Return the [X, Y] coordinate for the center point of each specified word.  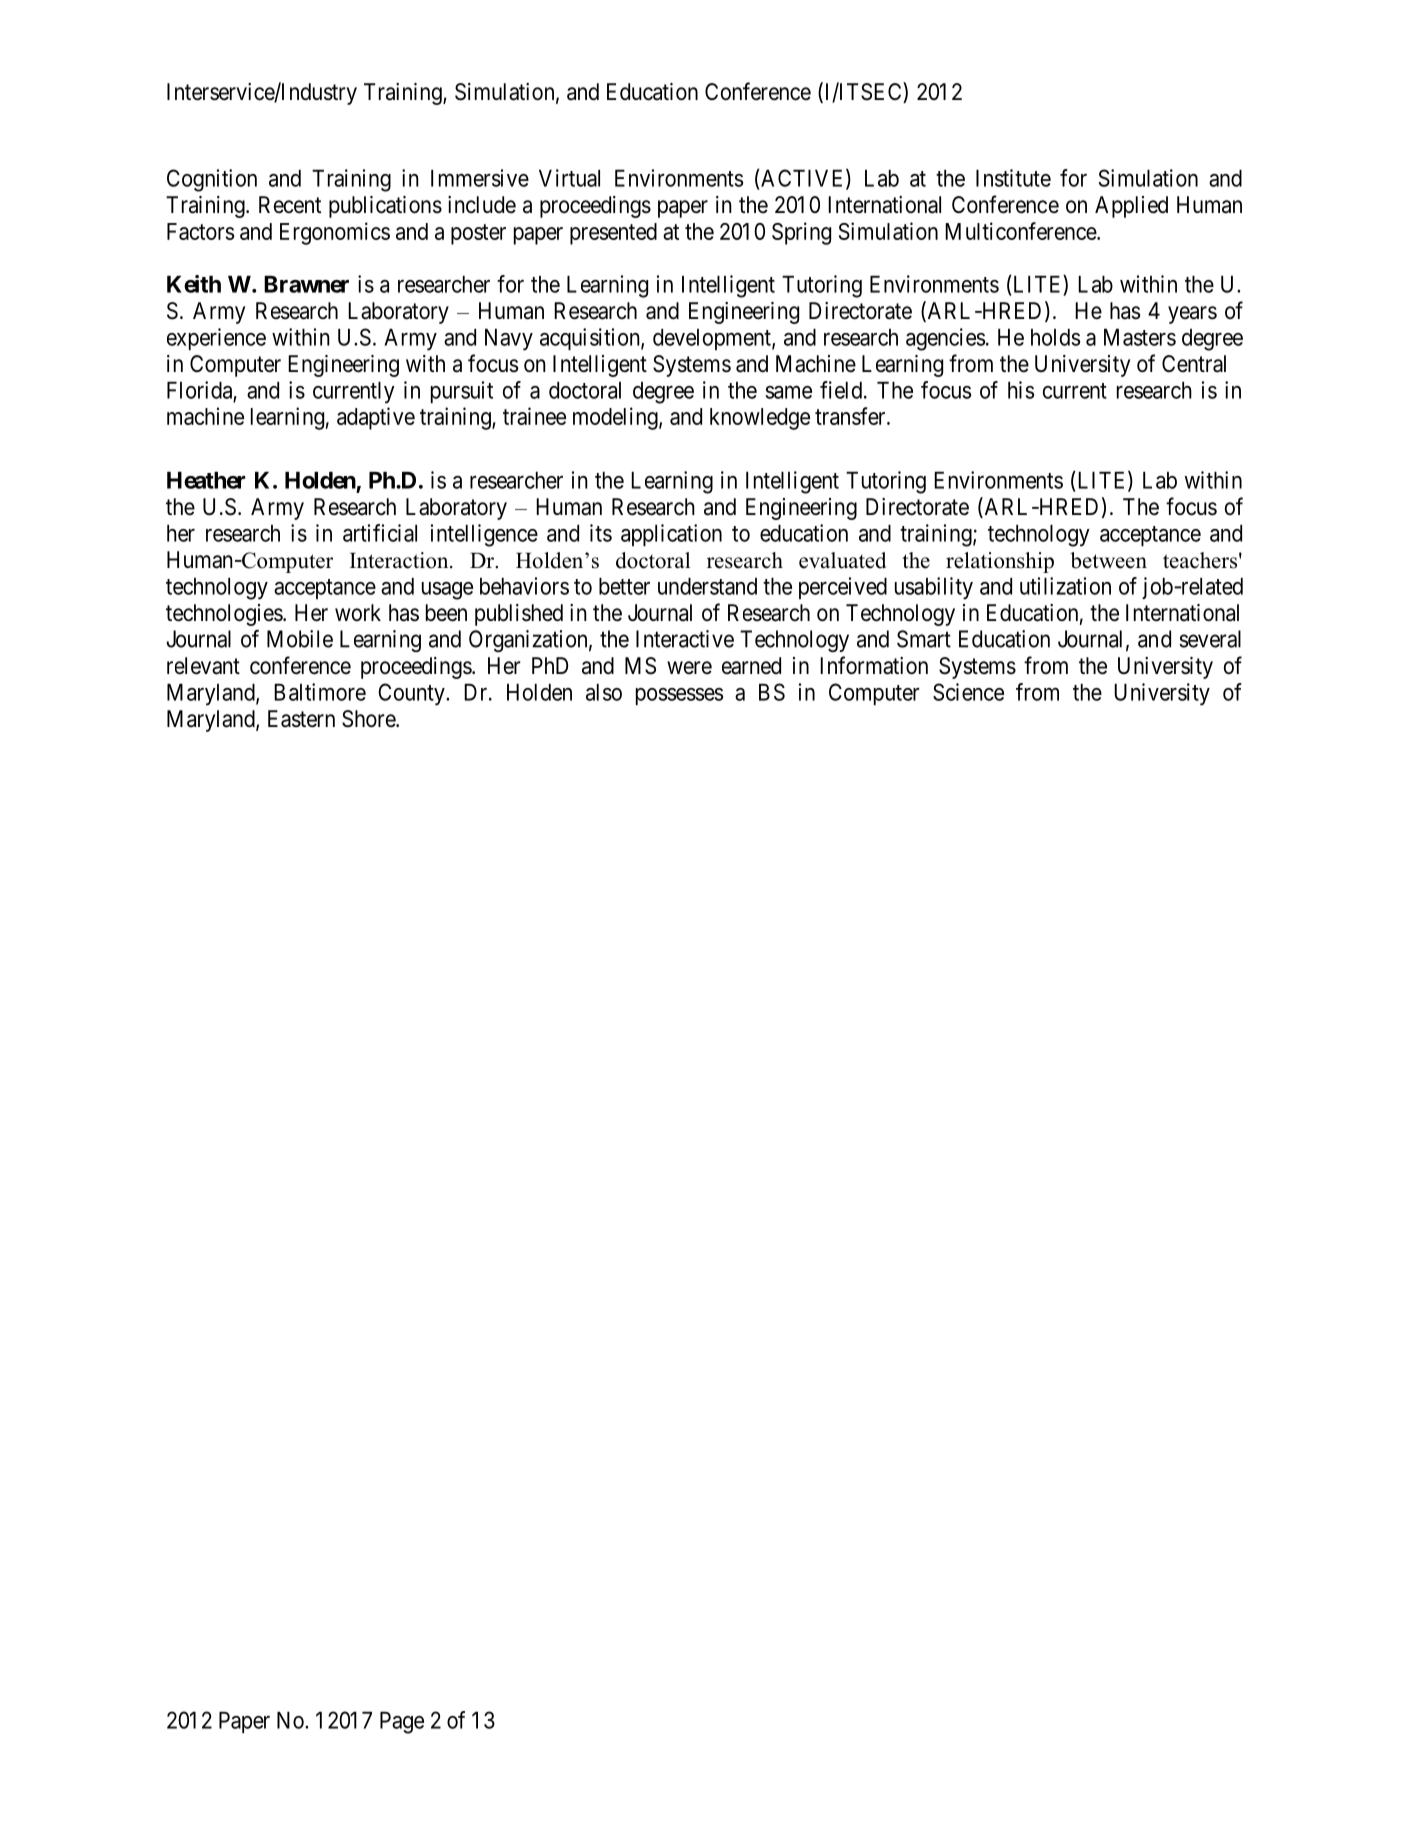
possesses [679, 696]
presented [613, 234]
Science [968, 692]
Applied [1131, 207]
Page [402, 1723]
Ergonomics [335, 233]
